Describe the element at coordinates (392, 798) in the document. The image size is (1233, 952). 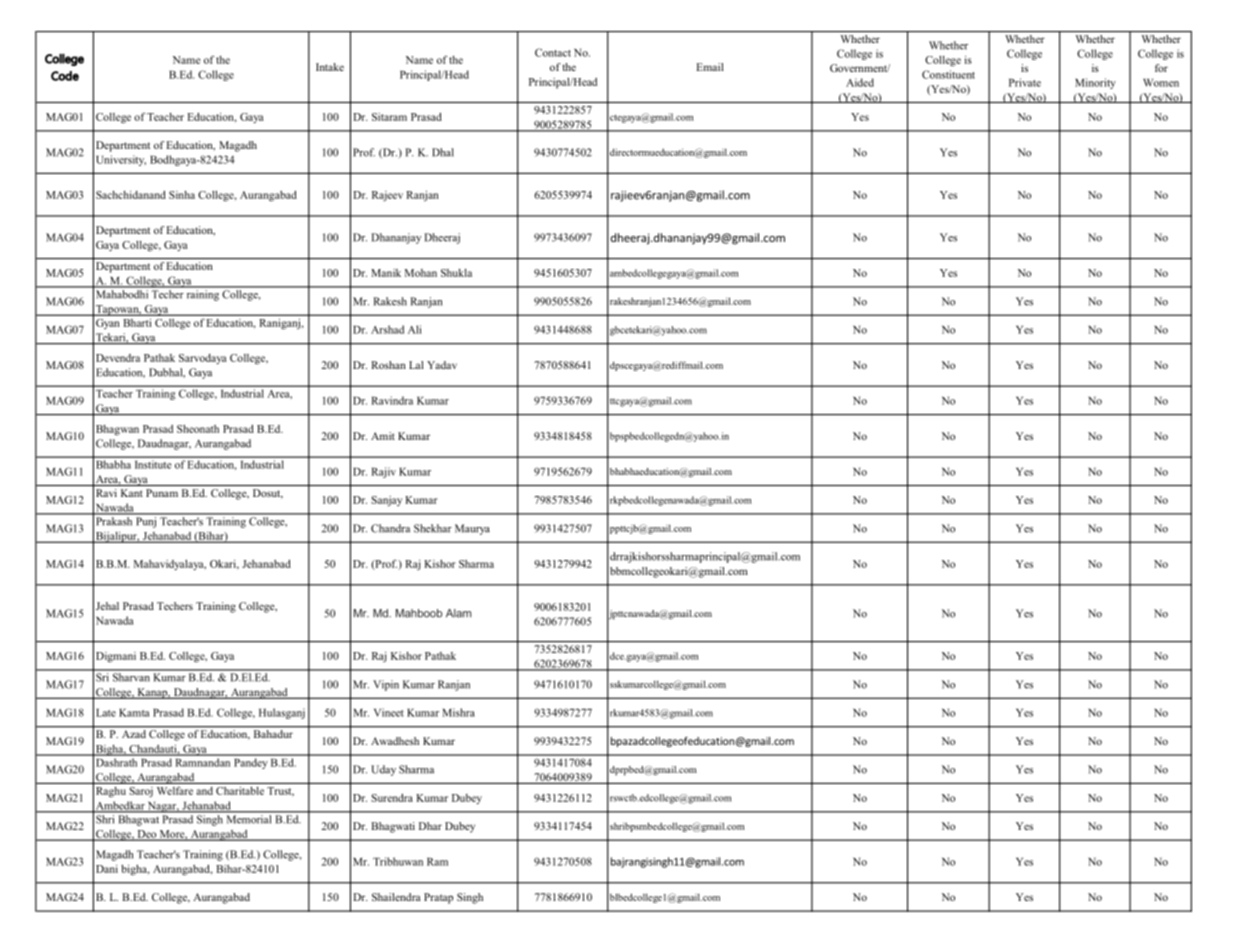
I see `Surendra` at that location.
